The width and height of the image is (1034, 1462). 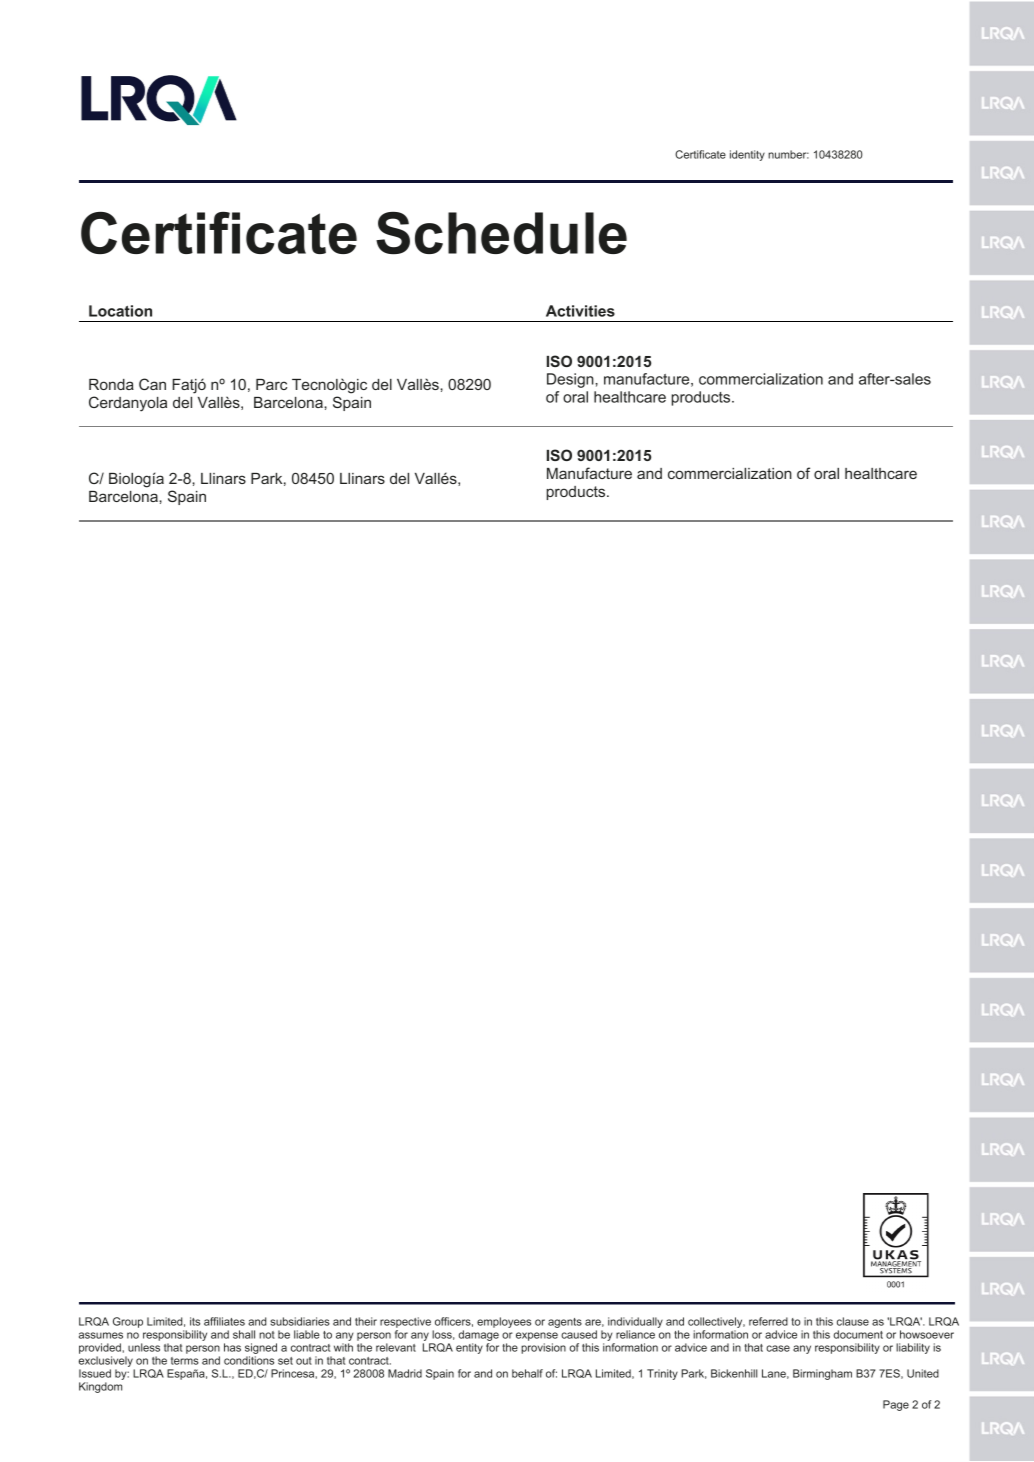 I want to click on Can, so click(x=152, y=384).
